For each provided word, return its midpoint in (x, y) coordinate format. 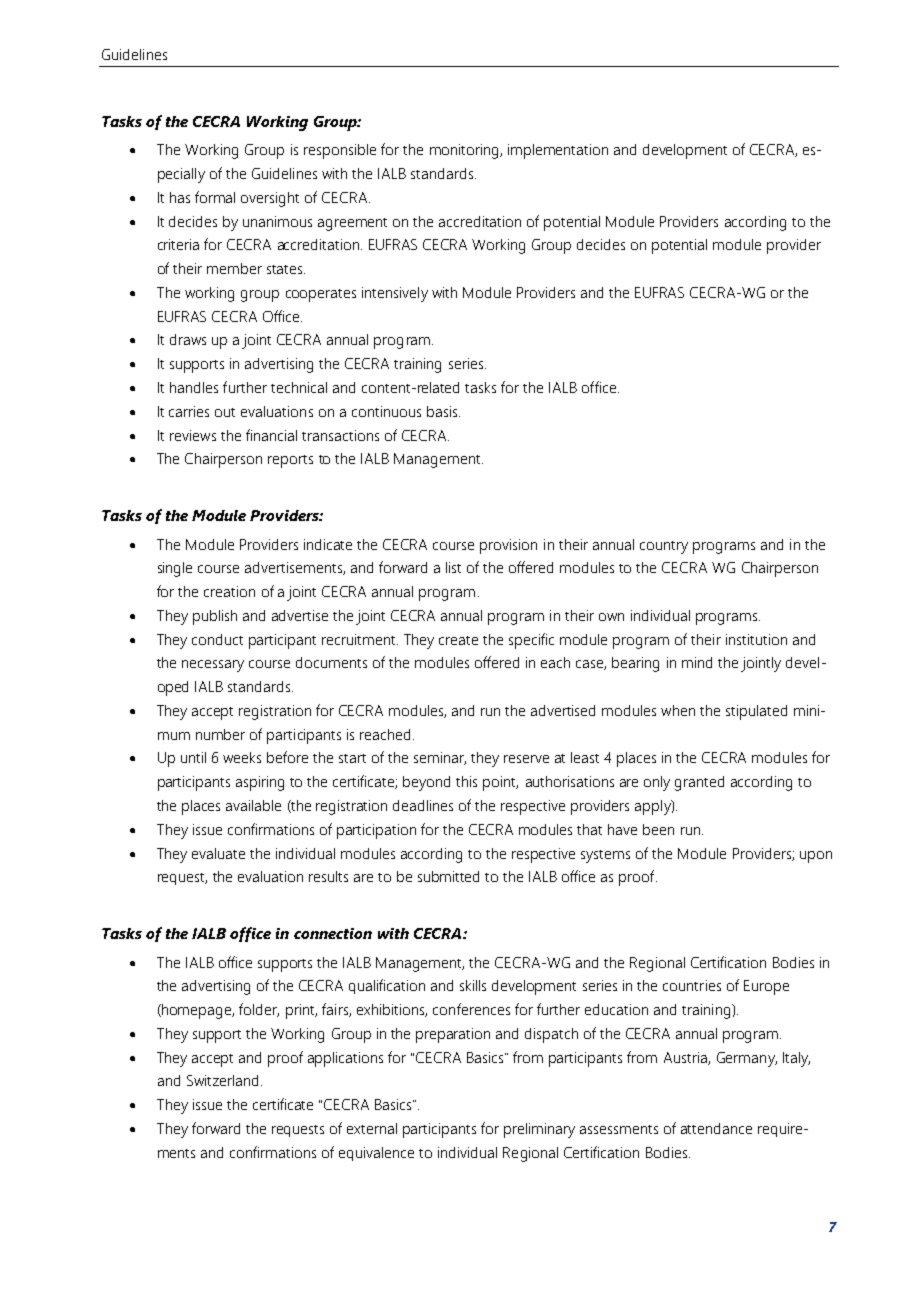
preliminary (539, 1130)
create (458, 640)
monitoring (465, 151)
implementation (558, 151)
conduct (217, 639)
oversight (270, 199)
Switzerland (222, 1080)
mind (697, 662)
